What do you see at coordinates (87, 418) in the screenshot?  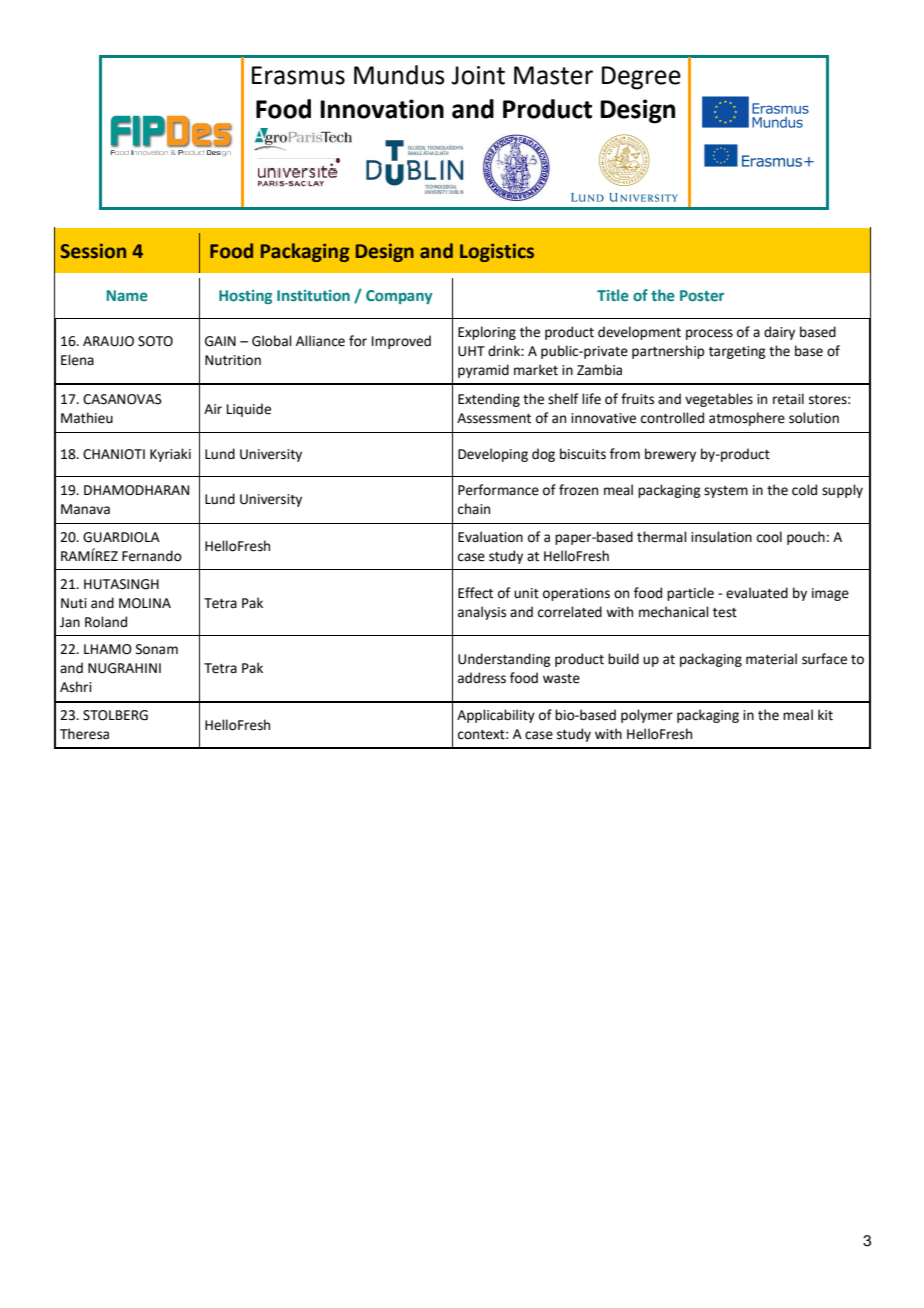 I see `Mathieu` at bounding box center [87, 418].
